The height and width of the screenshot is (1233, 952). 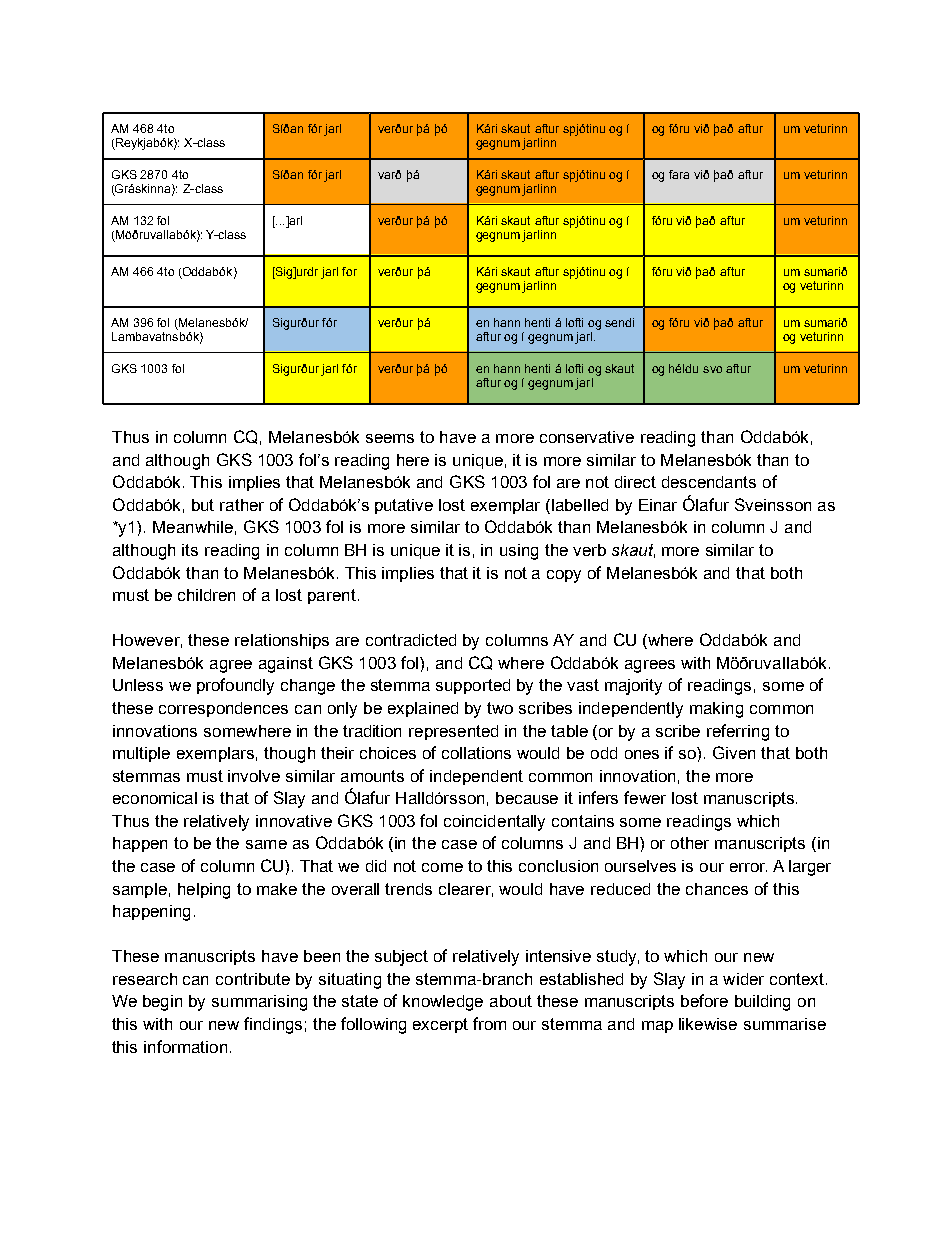 I want to click on seems, so click(x=390, y=438).
